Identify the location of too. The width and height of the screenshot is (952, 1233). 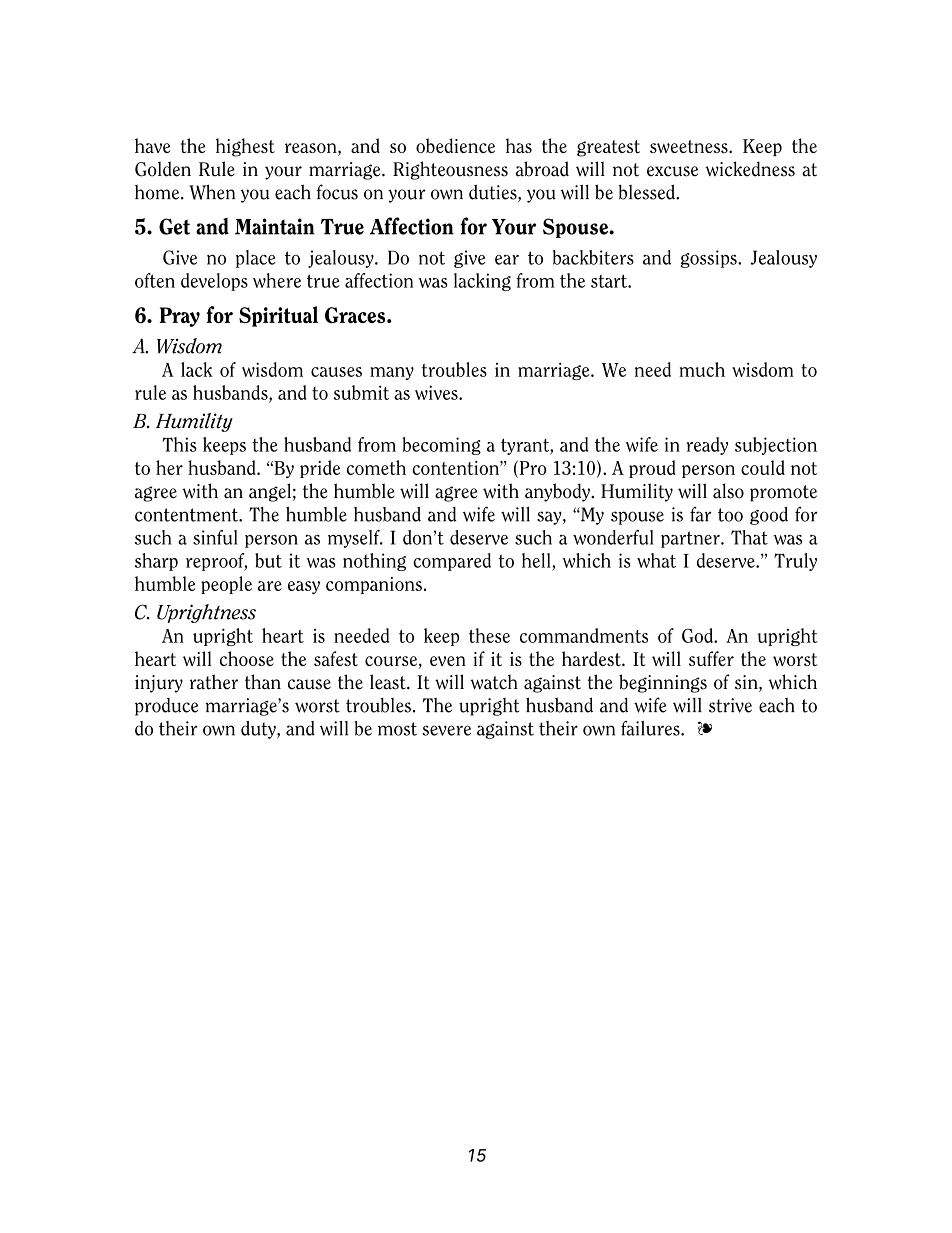
(730, 515).
